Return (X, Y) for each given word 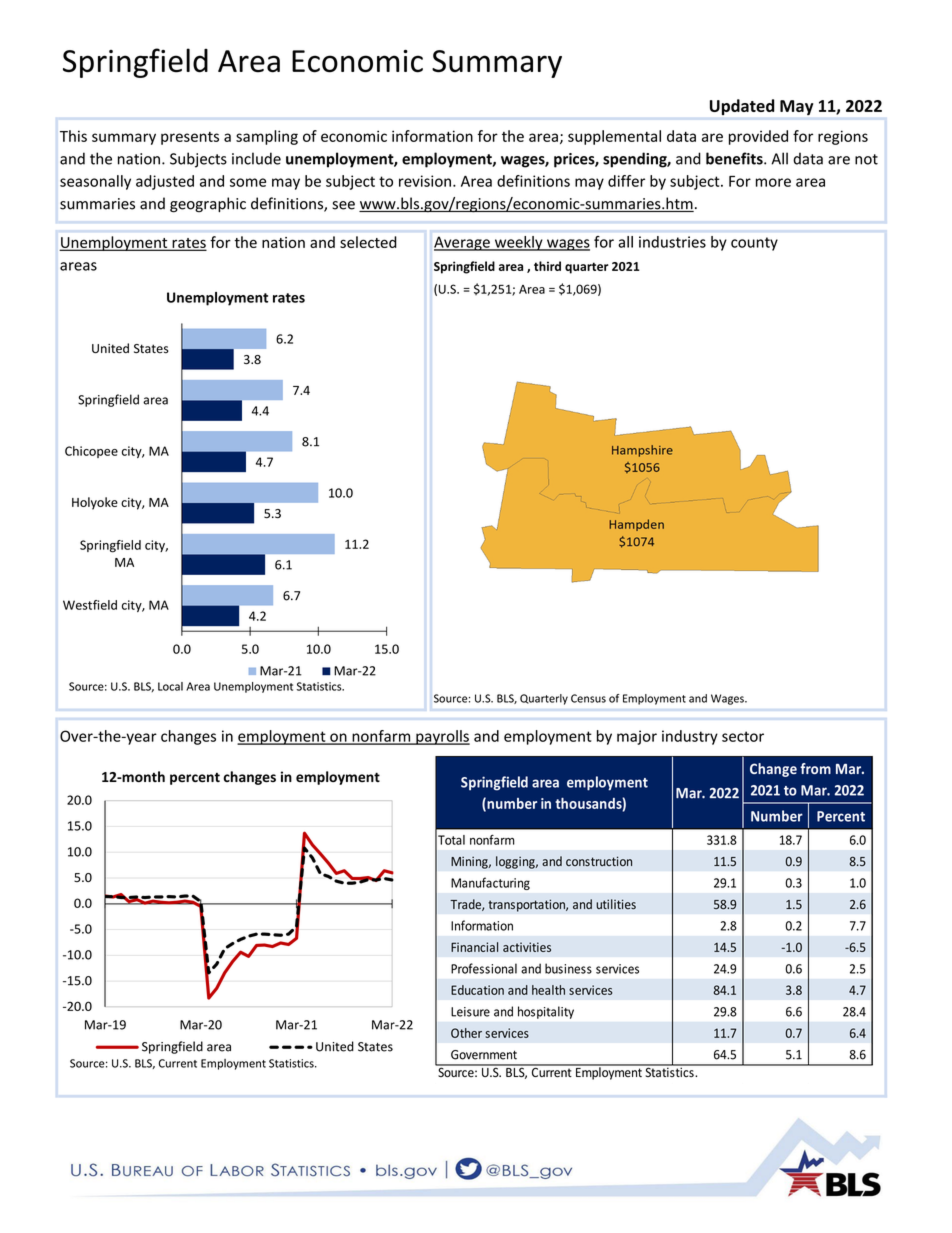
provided (758, 137)
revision (425, 181)
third (547, 266)
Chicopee (91, 452)
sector (743, 736)
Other (466, 1033)
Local (170, 686)
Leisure (470, 1012)
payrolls (442, 737)
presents (190, 138)
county (754, 244)
